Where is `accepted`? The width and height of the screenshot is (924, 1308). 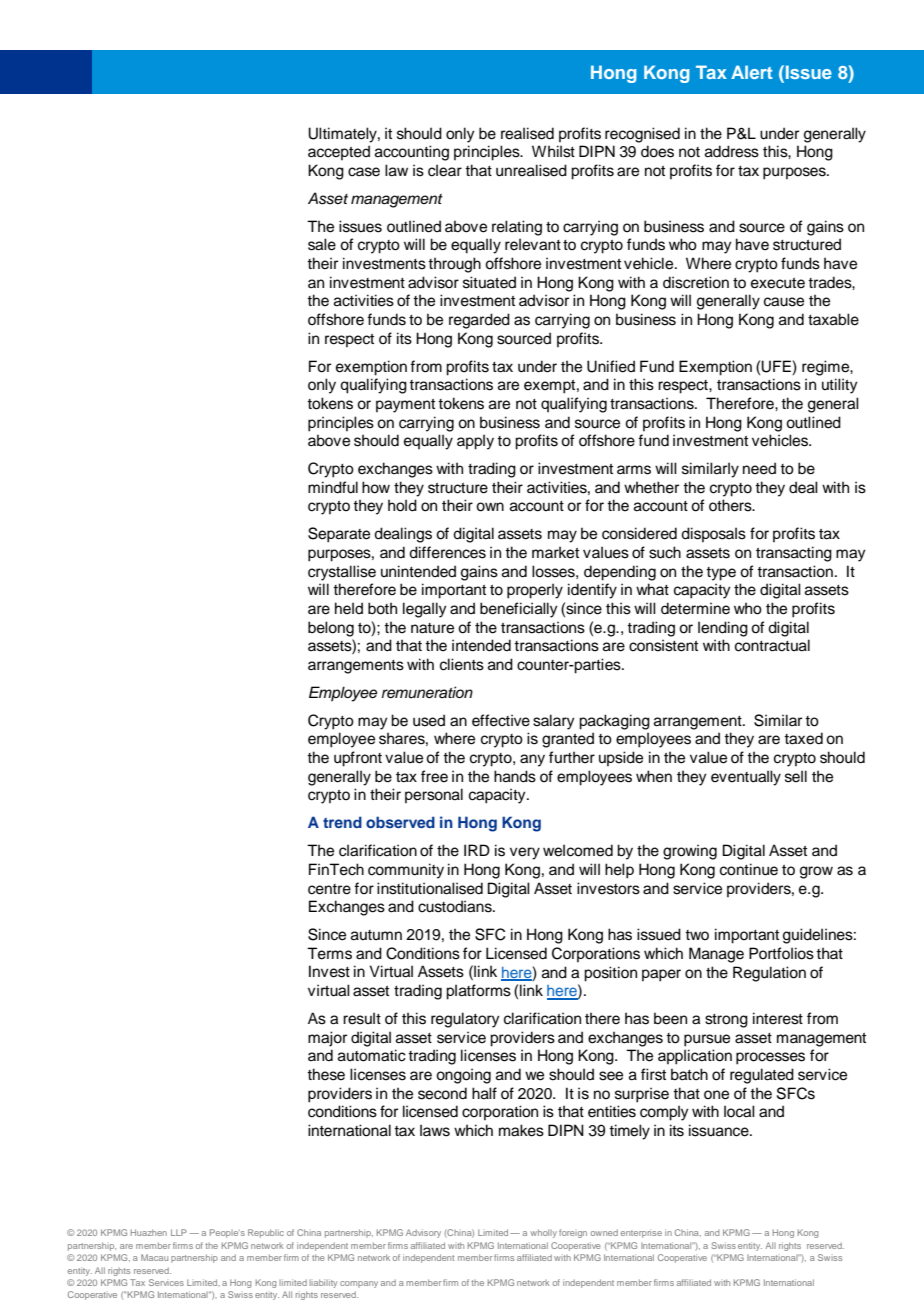 accepted is located at coordinates (339, 152).
